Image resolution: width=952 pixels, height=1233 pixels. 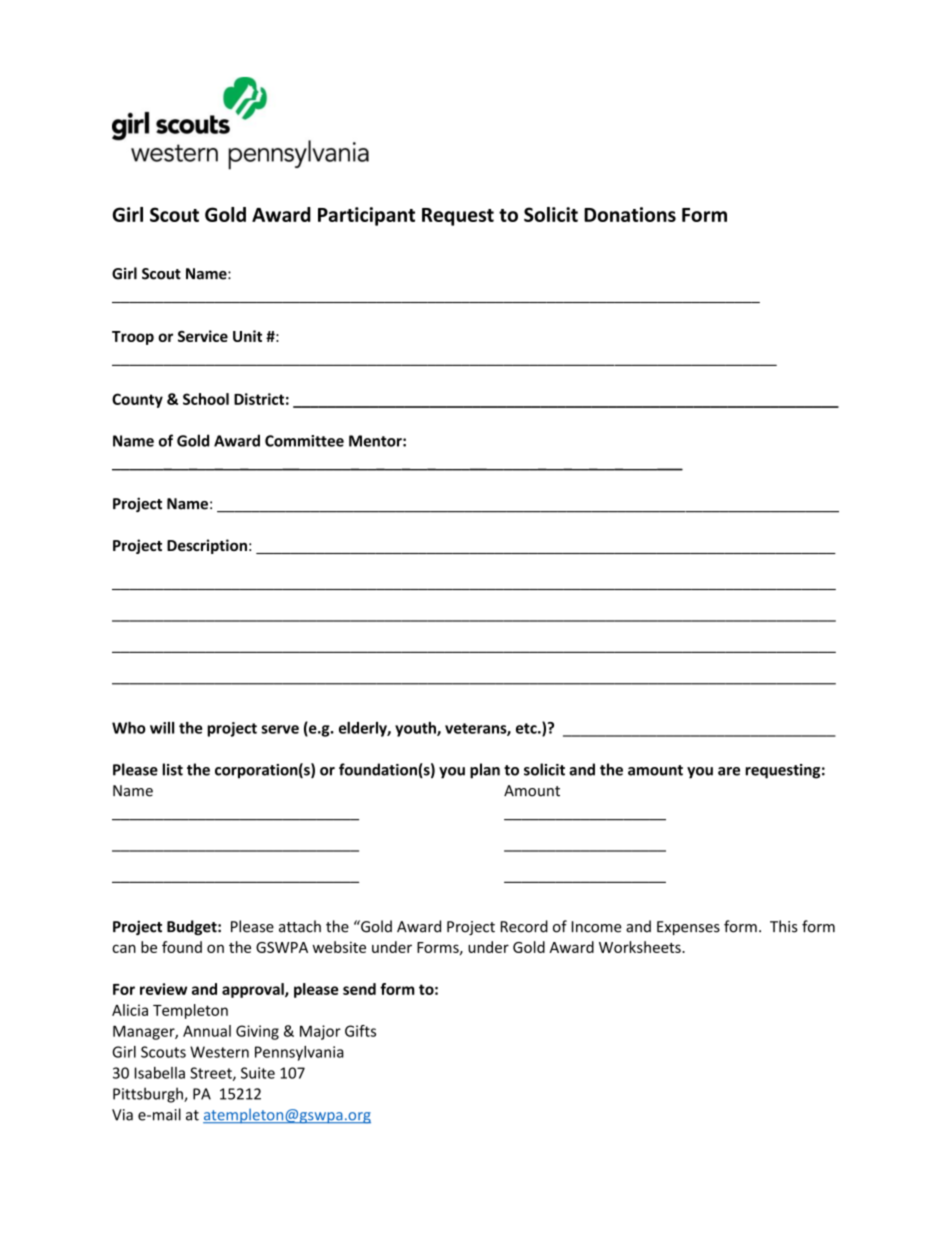 What do you see at coordinates (360, 1031) in the screenshot?
I see `Gifts` at bounding box center [360, 1031].
